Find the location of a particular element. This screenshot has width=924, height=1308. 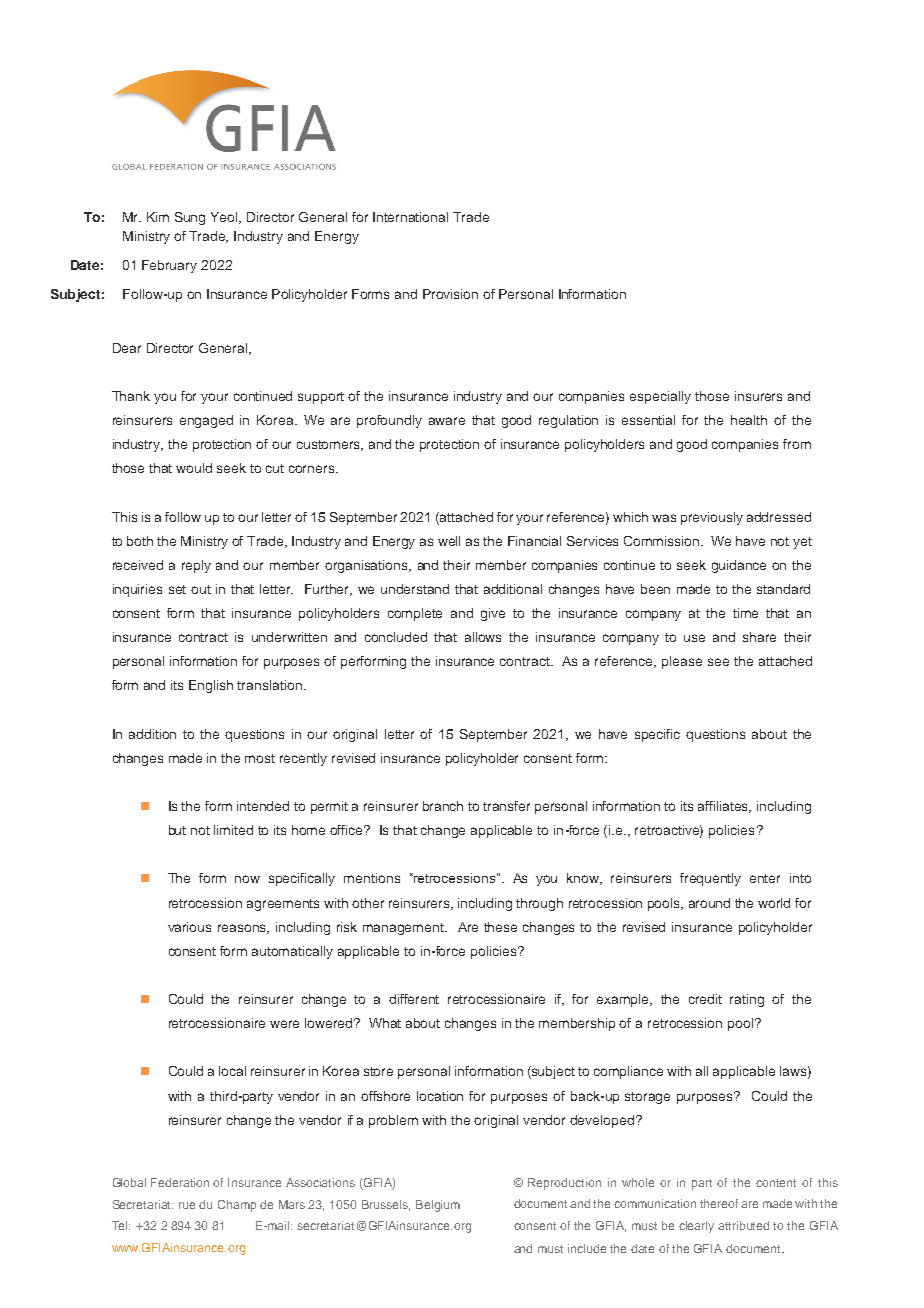

limited is located at coordinates (233, 830).
